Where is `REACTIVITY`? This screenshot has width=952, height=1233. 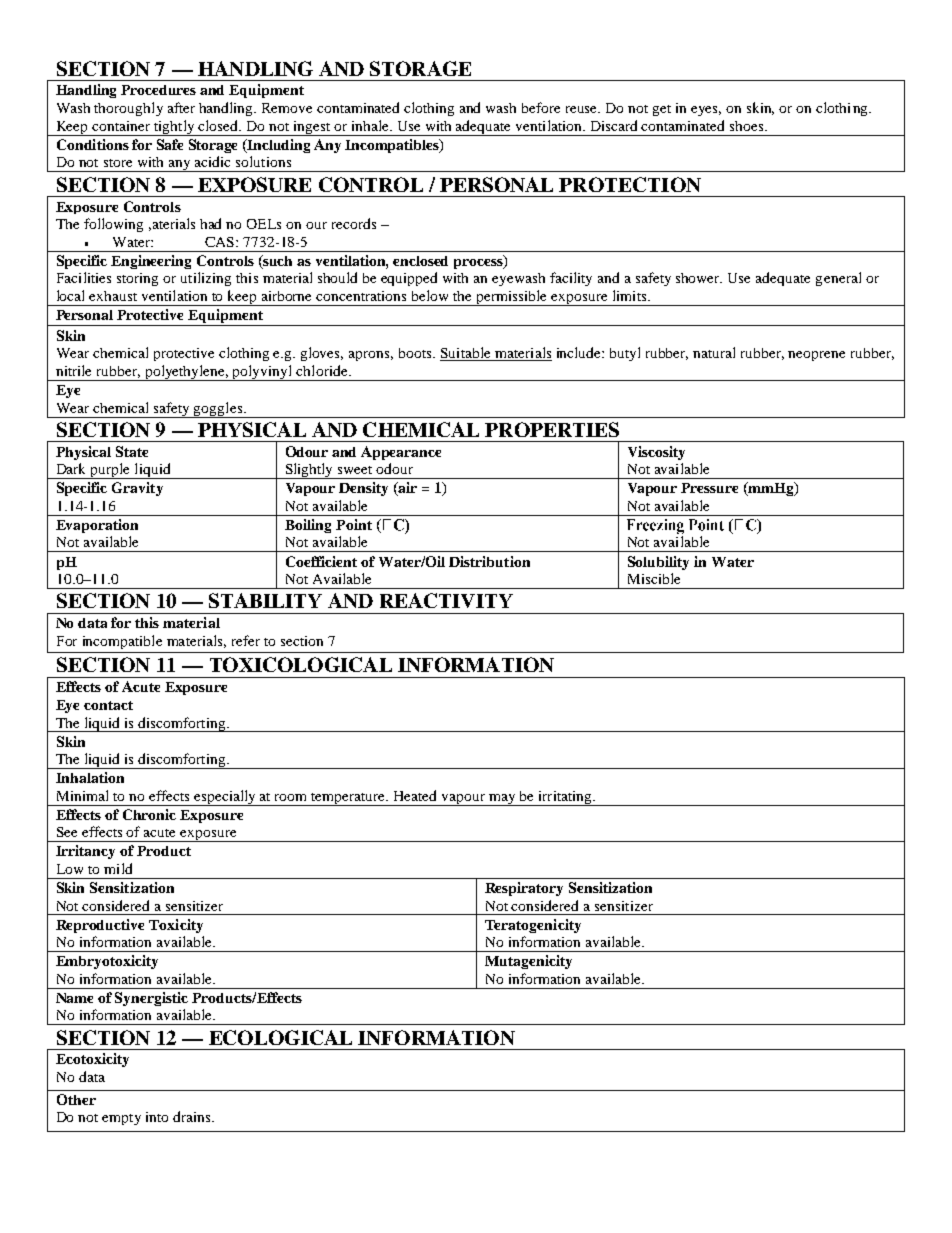 REACTIVITY is located at coordinates (446, 600).
